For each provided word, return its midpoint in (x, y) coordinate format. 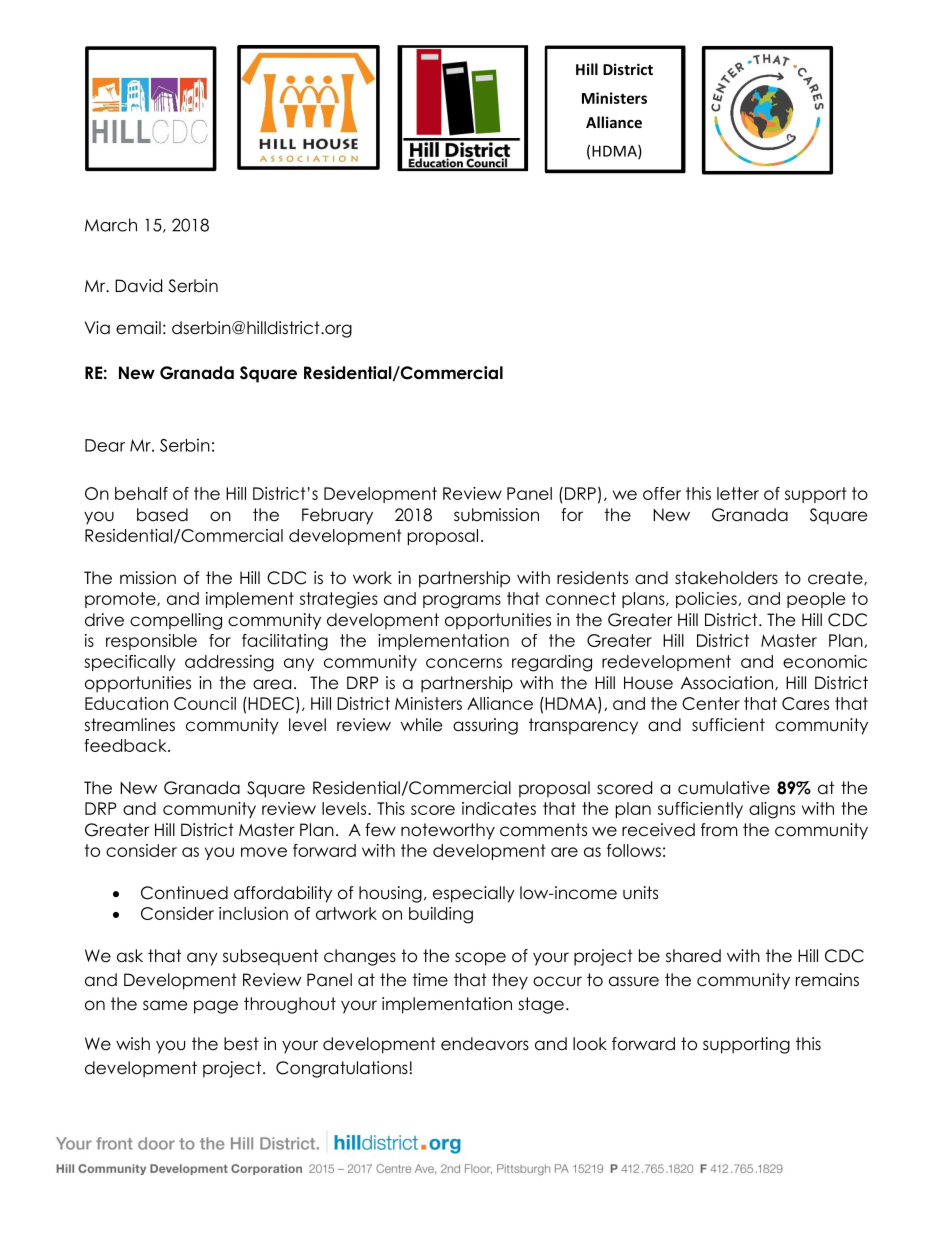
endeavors (485, 1044)
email (138, 328)
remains (827, 980)
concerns (464, 663)
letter (738, 493)
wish (133, 1043)
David (138, 286)
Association (727, 683)
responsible (151, 642)
